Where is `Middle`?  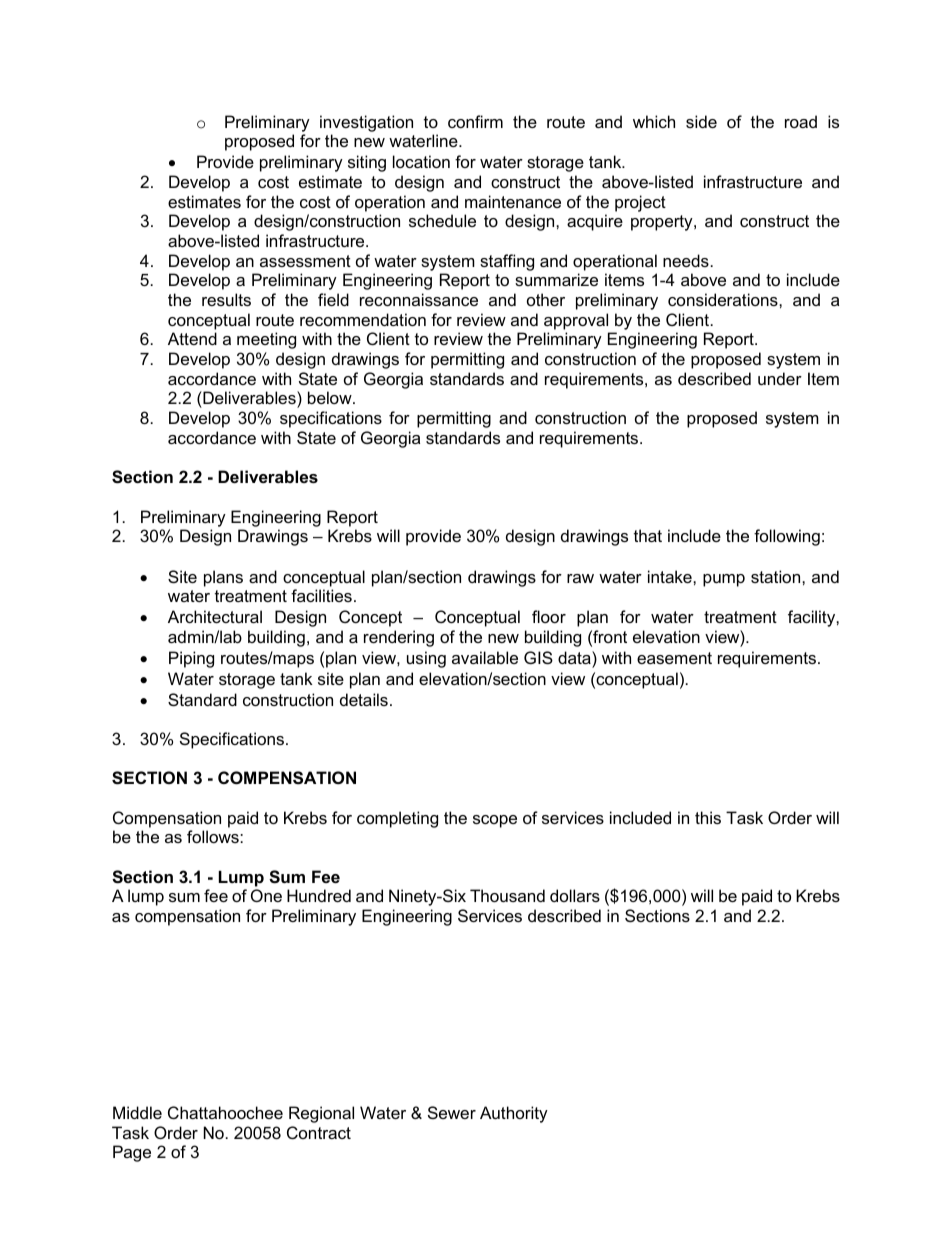 Middle is located at coordinates (137, 1112).
